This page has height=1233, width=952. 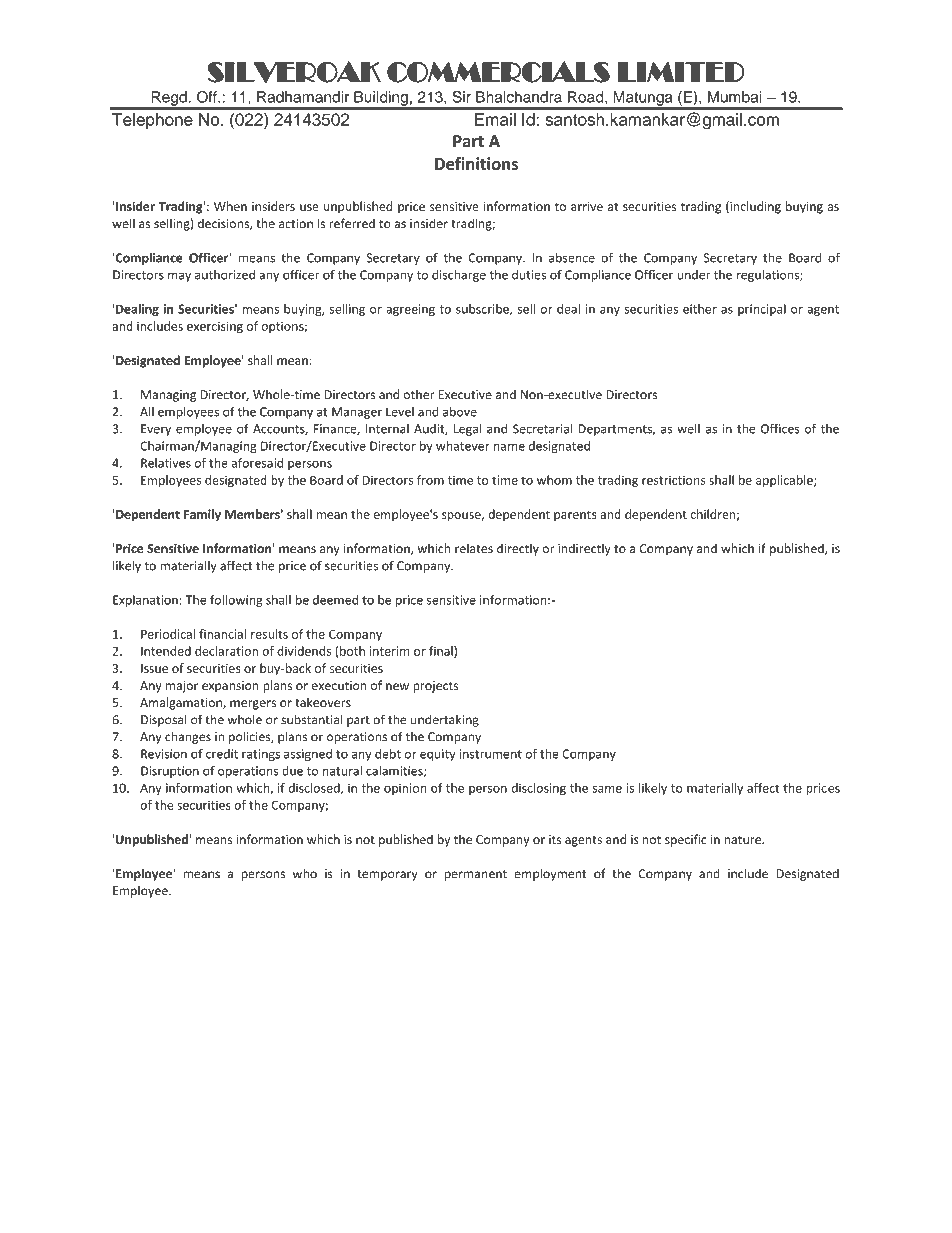 I want to click on agreeing, so click(x=410, y=310).
